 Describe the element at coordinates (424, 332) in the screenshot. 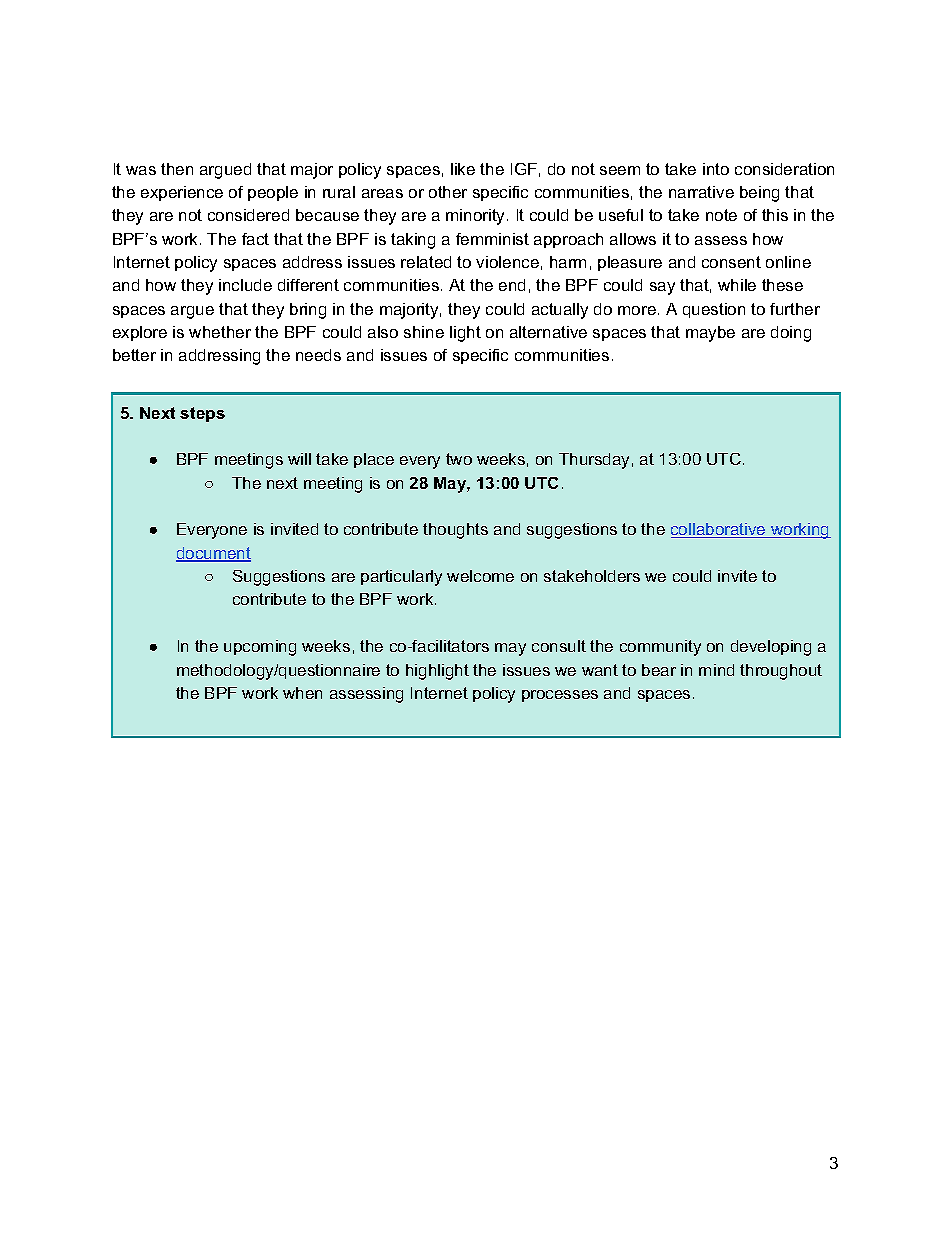

I see `shine` at that location.
